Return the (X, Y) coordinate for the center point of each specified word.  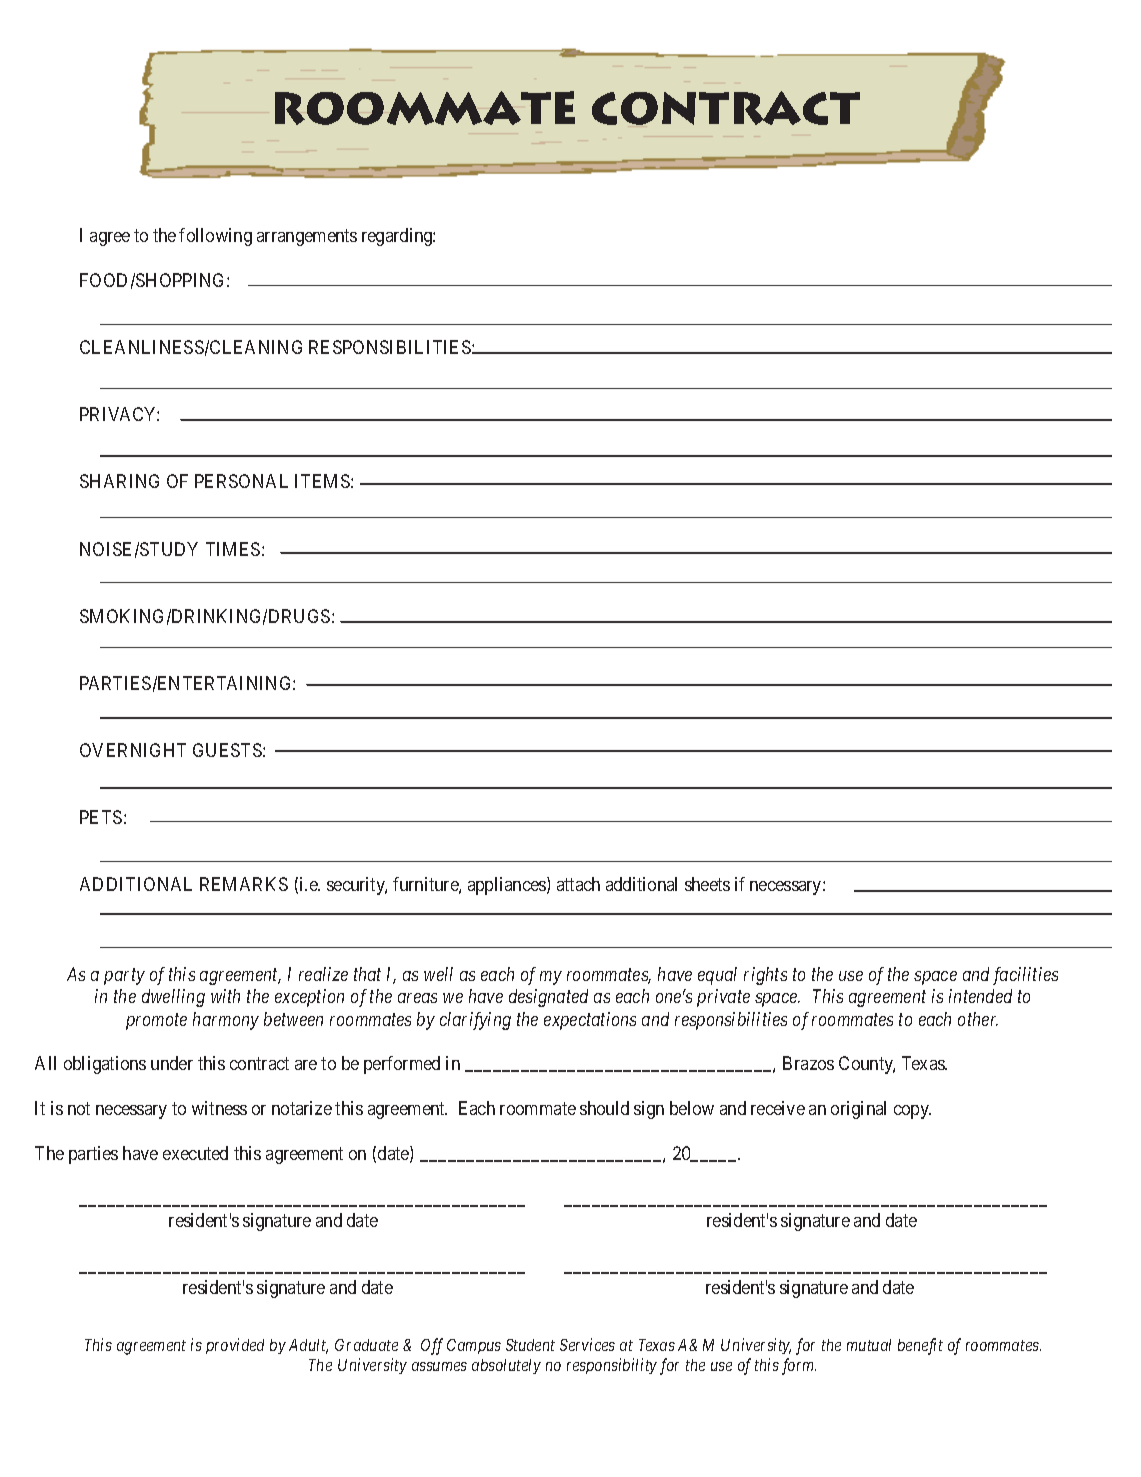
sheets (707, 884)
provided (235, 1346)
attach (578, 884)
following (215, 237)
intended (980, 996)
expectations (590, 1021)
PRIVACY (119, 414)
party (124, 977)
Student (530, 1345)
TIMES (233, 549)
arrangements (307, 238)
